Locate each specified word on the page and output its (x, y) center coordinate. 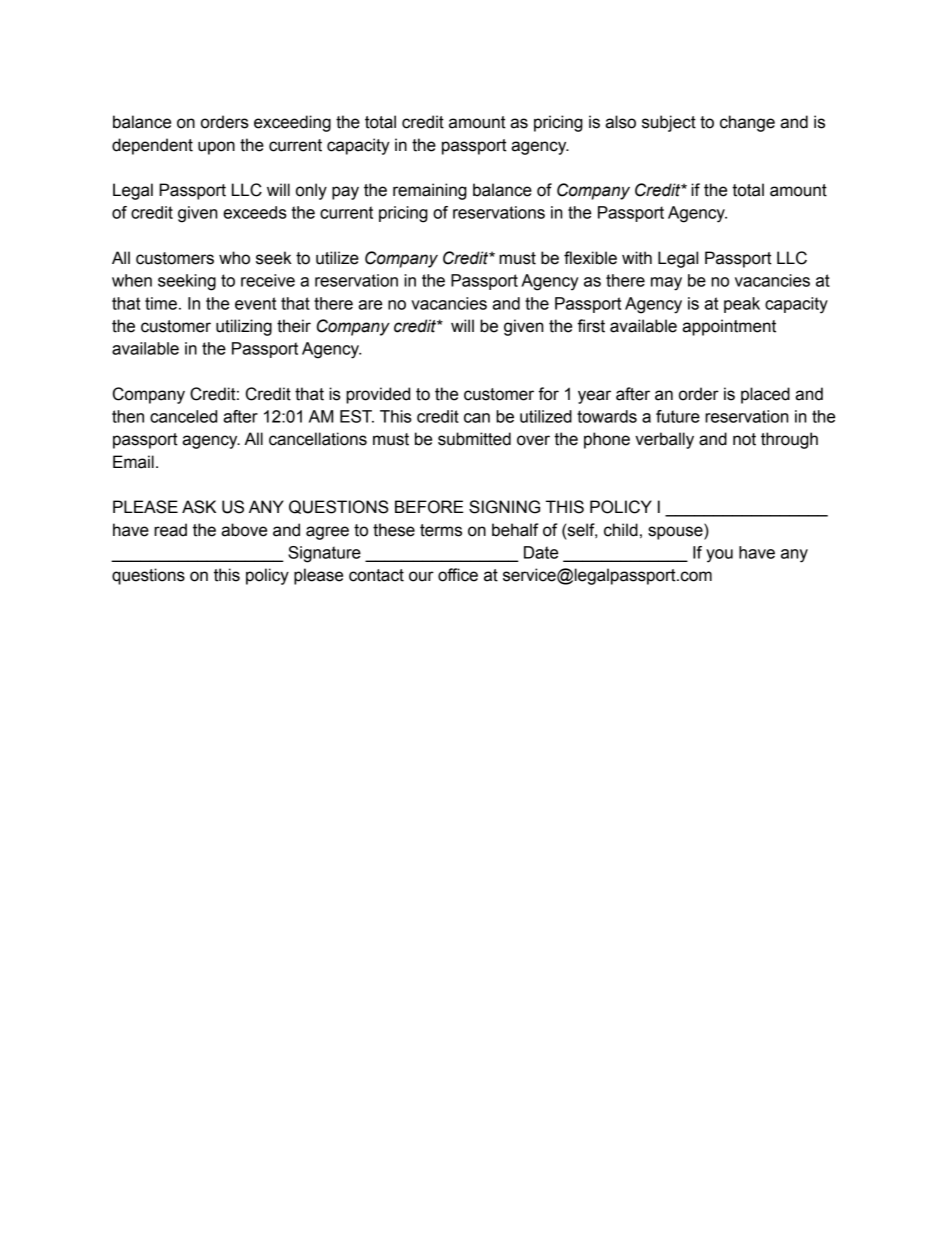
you (719, 556)
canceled (183, 416)
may (666, 284)
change (747, 123)
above (244, 530)
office (458, 575)
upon (216, 148)
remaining (430, 191)
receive (268, 280)
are (370, 305)
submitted (474, 439)
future (678, 416)
